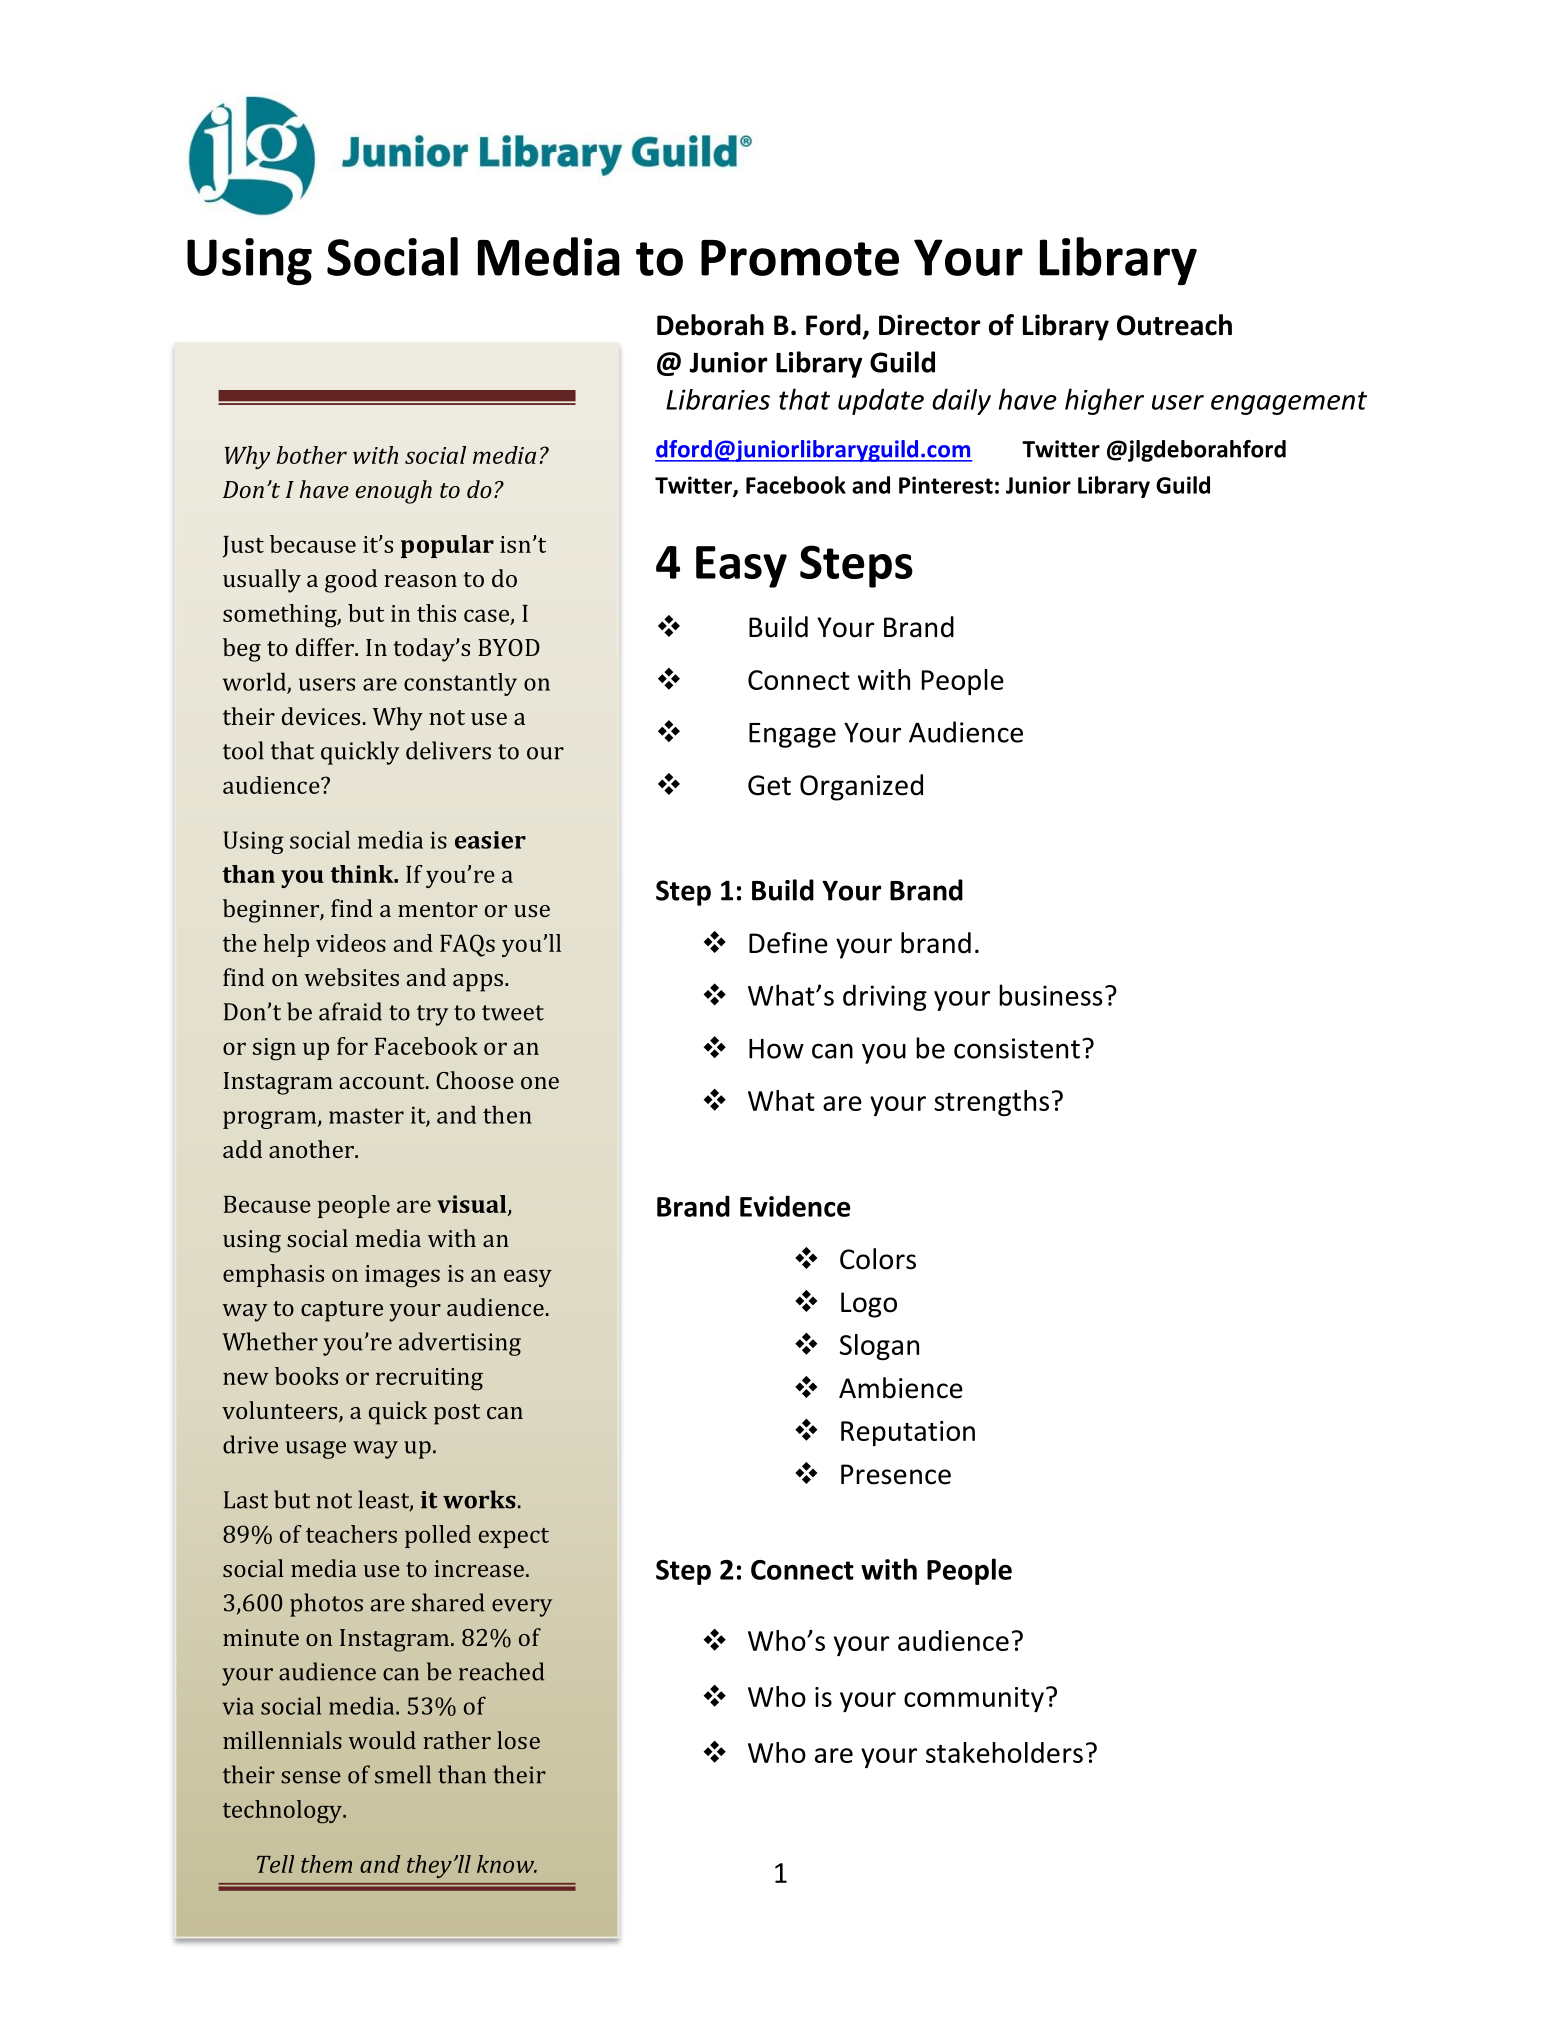 The image size is (1561, 2020). What do you see at coordinates (901, 1388) in the screenshot?
I see `Ambience` at bounding box center [901, 1388].
